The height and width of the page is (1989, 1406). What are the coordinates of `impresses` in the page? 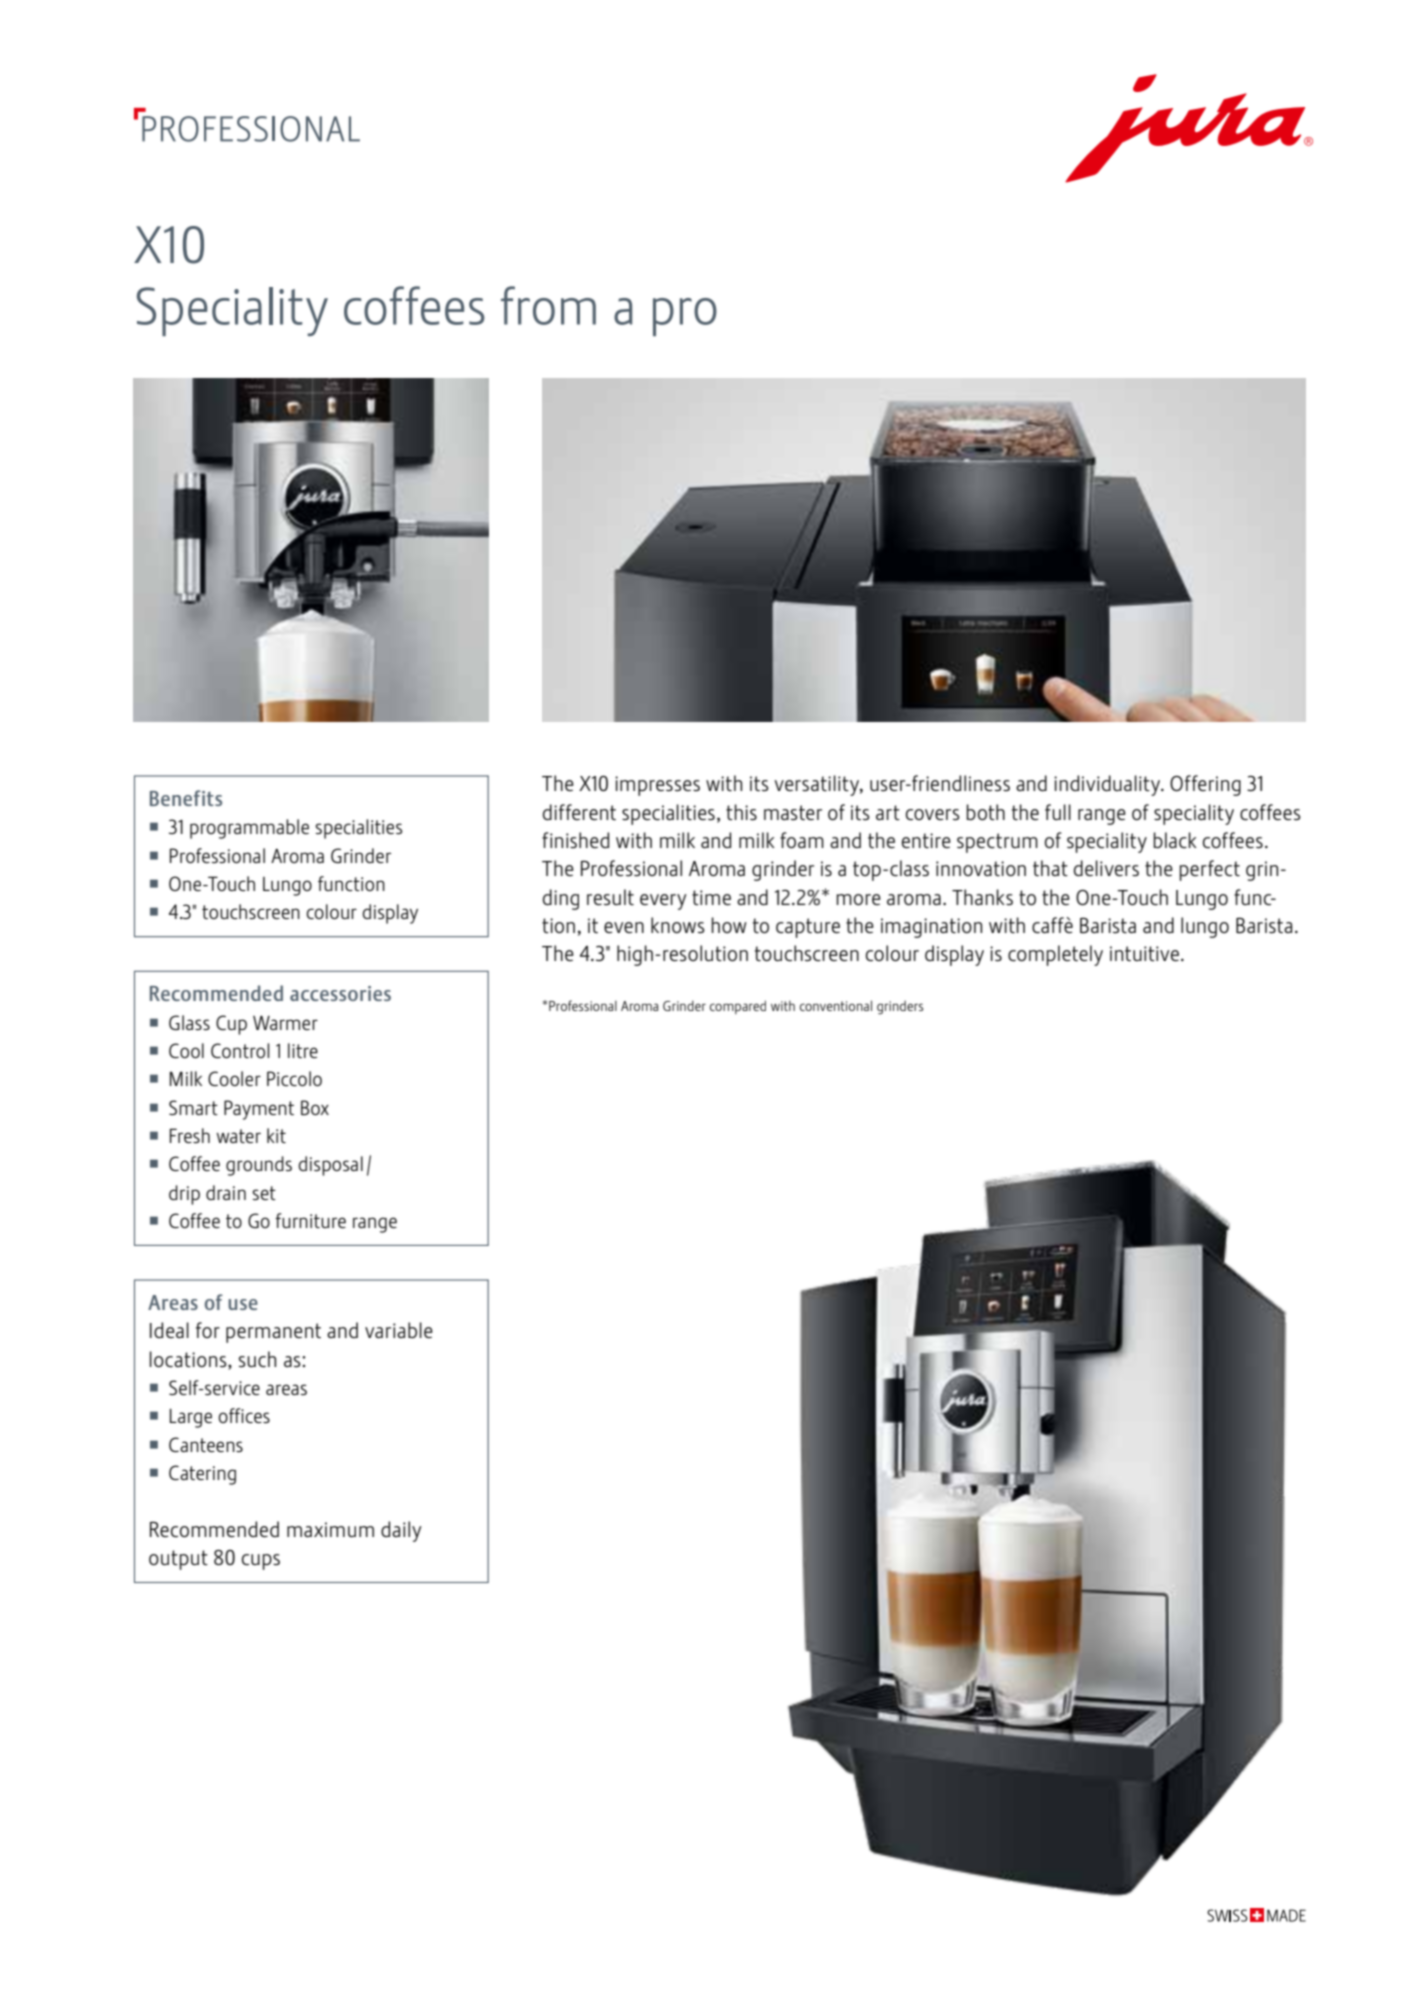 It's located at (657, 786).
